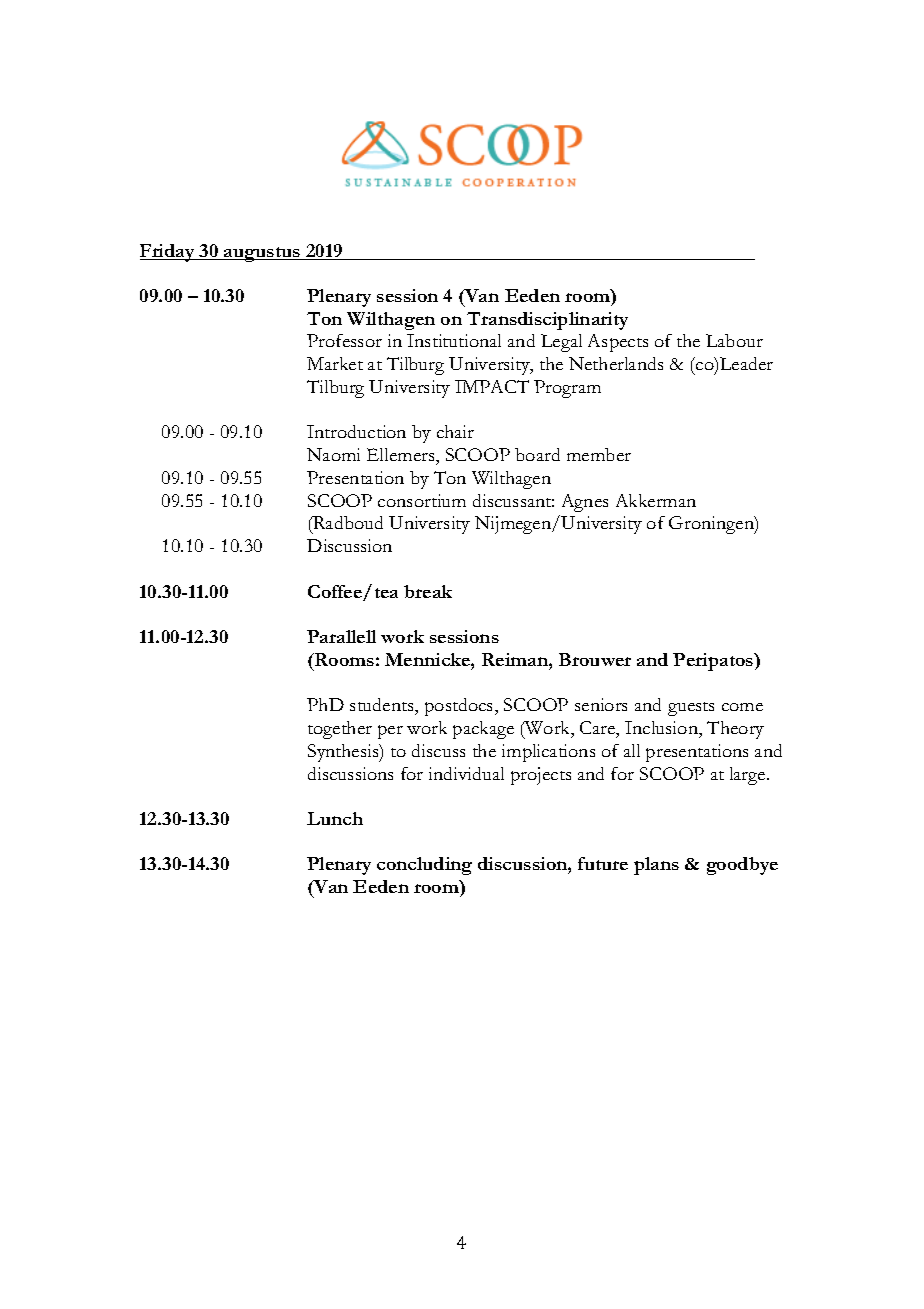 Image resolution: width=924 pixels, height=1309 pixels. What do you see at coordinates (340, 730) in the screenshot?
I see `together` at bounding box center [340, 730].
